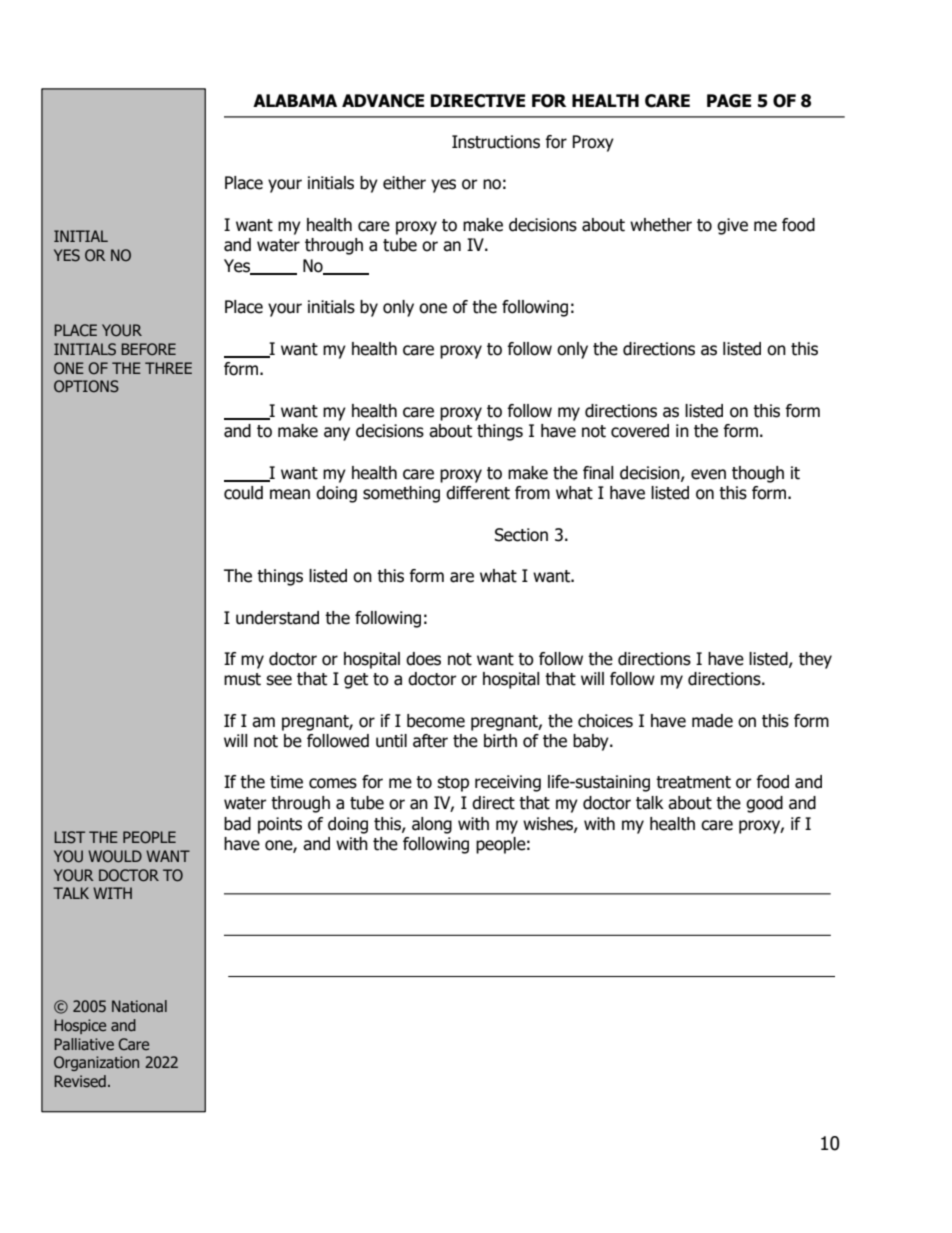  Describe the element at coordinates (295, 100) in the screenshot. I see `ALABAMA` at that location.
